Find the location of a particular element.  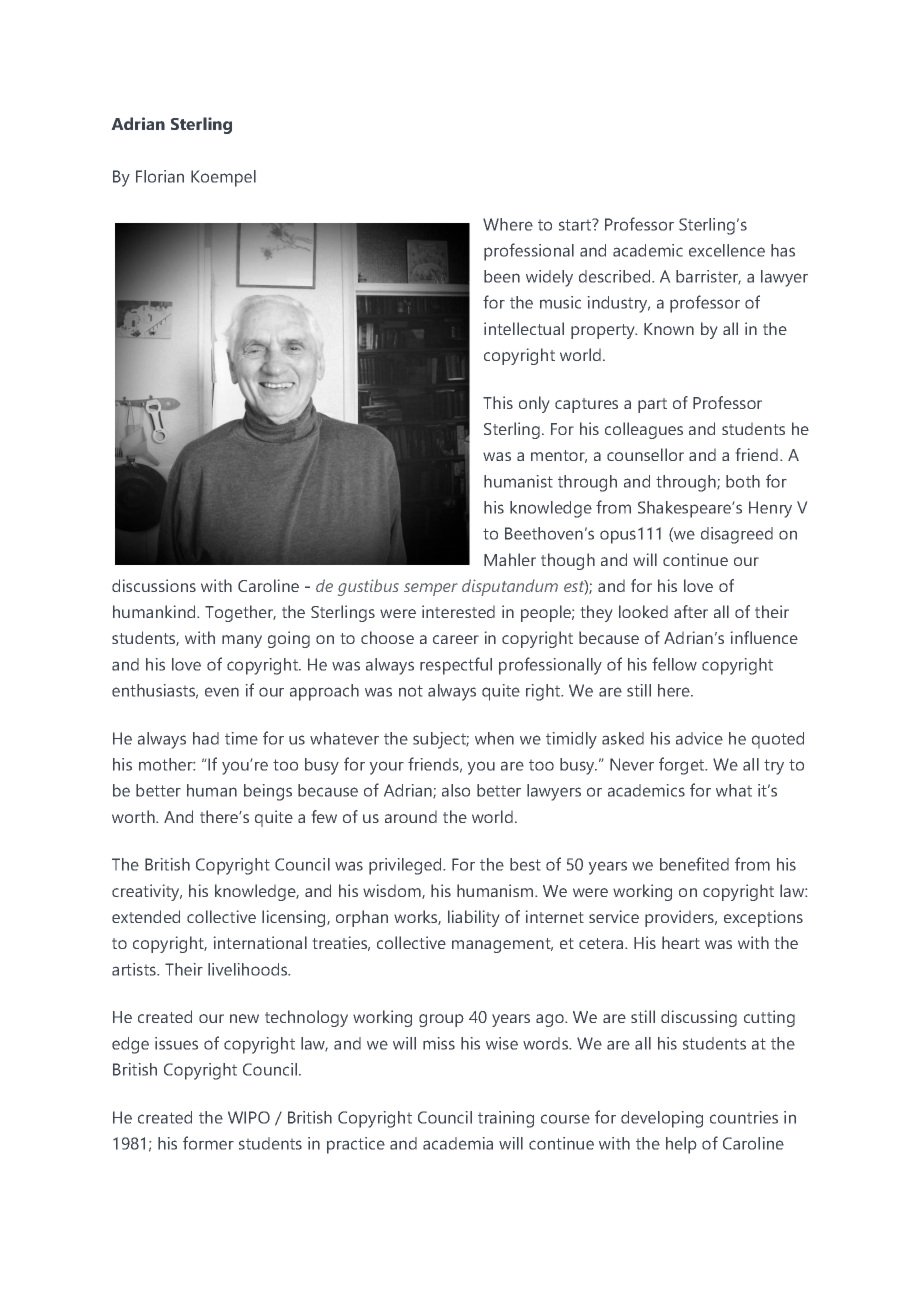

fellow is located at coordinates (674, 664).
